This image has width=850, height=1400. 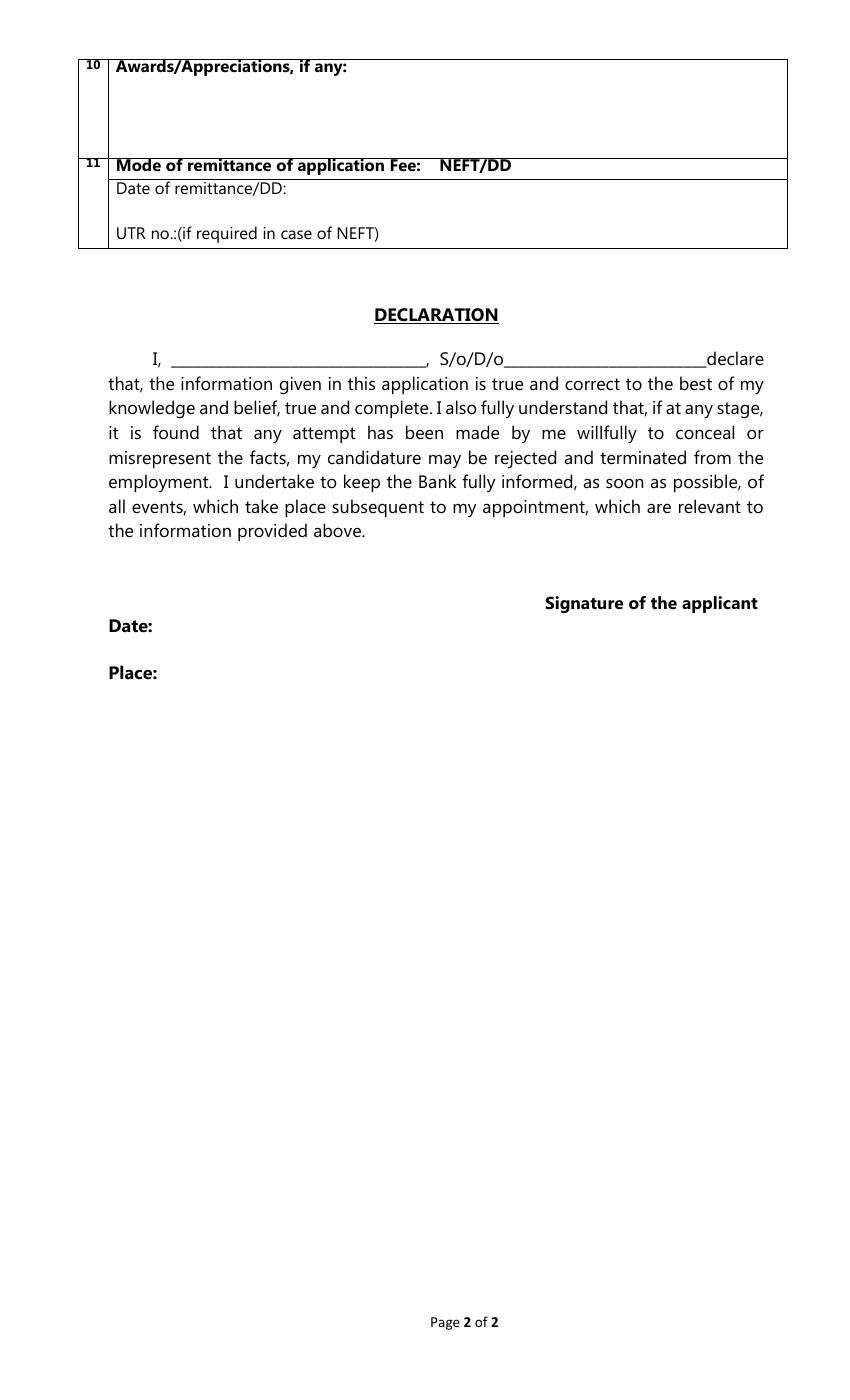 What do you see at coordinates (227, 234) in the image?
I see `required` at bounding box center [227, 234].
